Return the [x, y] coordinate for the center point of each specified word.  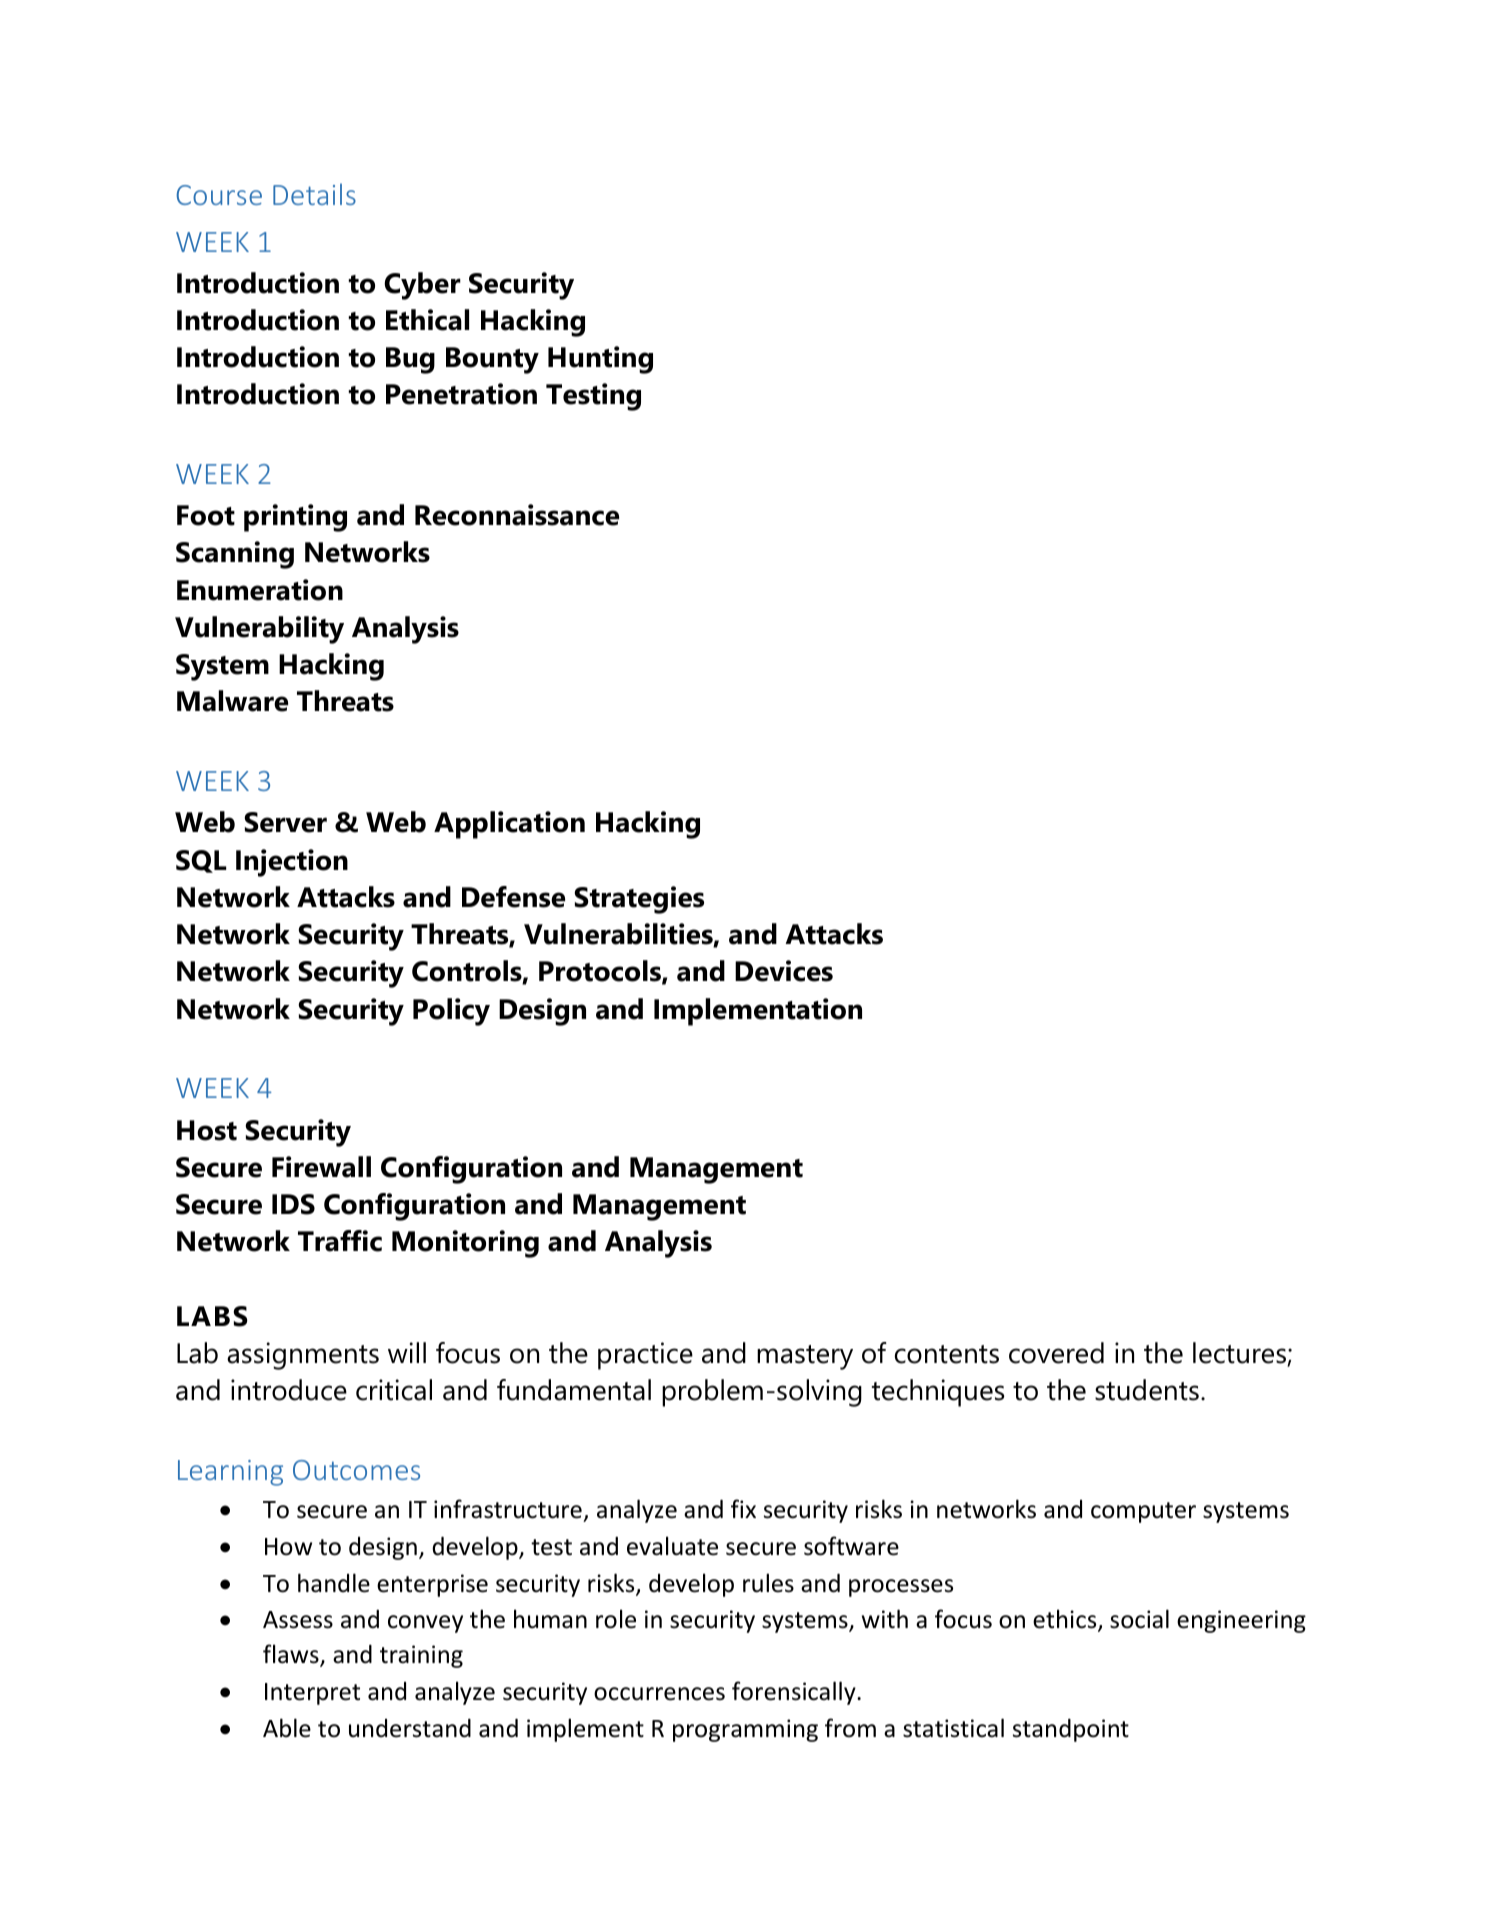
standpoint [1071, 1730]
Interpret [312, 1694]
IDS [293, 1204]
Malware [232, 701]
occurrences [659, 1694]
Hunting [600, 360]
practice [645, 1356]
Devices [784, 971]
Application [509, 825]
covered [1056, 1353]
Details [314, 194]
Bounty [492, 360]
